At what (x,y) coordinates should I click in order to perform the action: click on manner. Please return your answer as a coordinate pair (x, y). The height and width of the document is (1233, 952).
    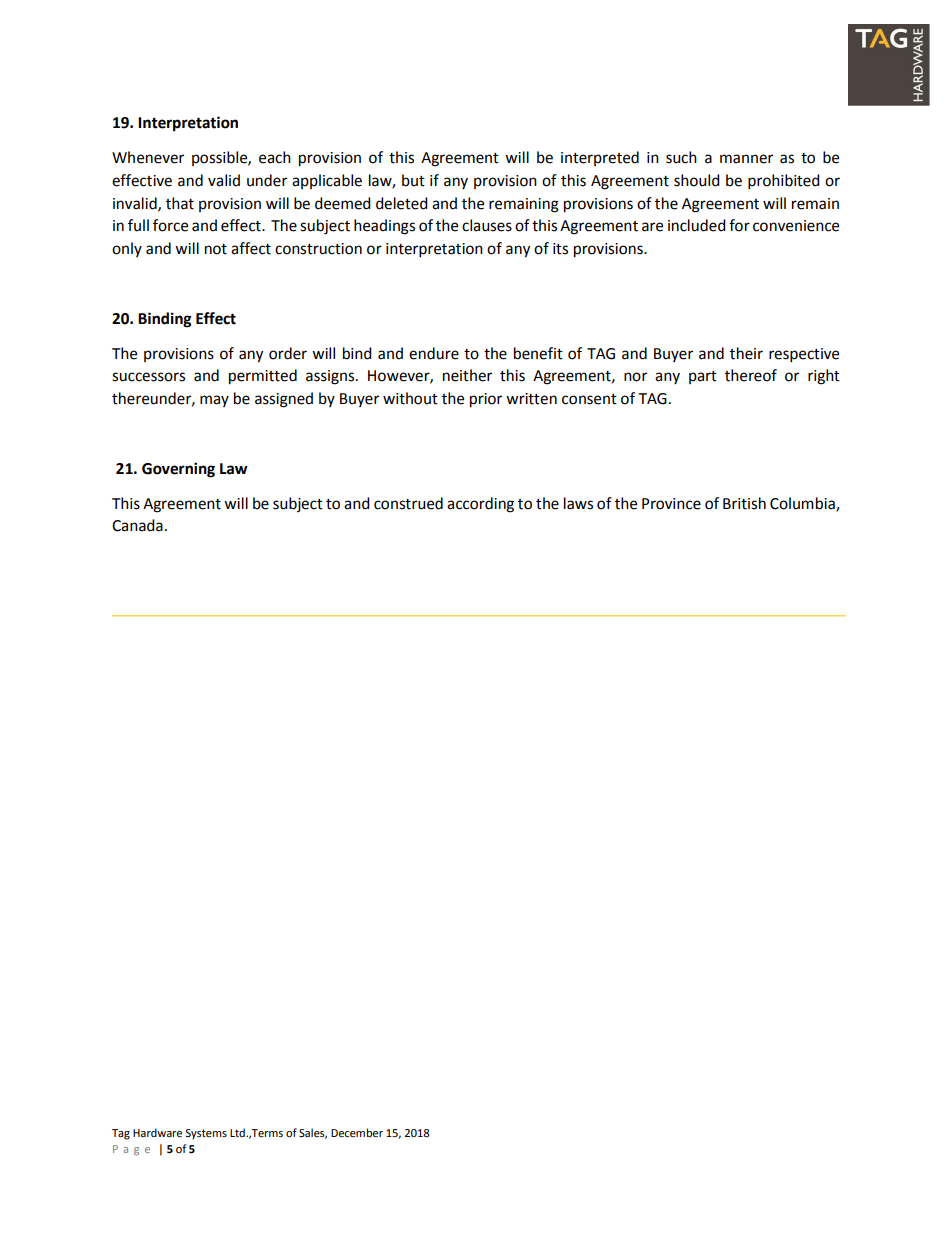
    Looking at the image, I should click on (746, 159).
